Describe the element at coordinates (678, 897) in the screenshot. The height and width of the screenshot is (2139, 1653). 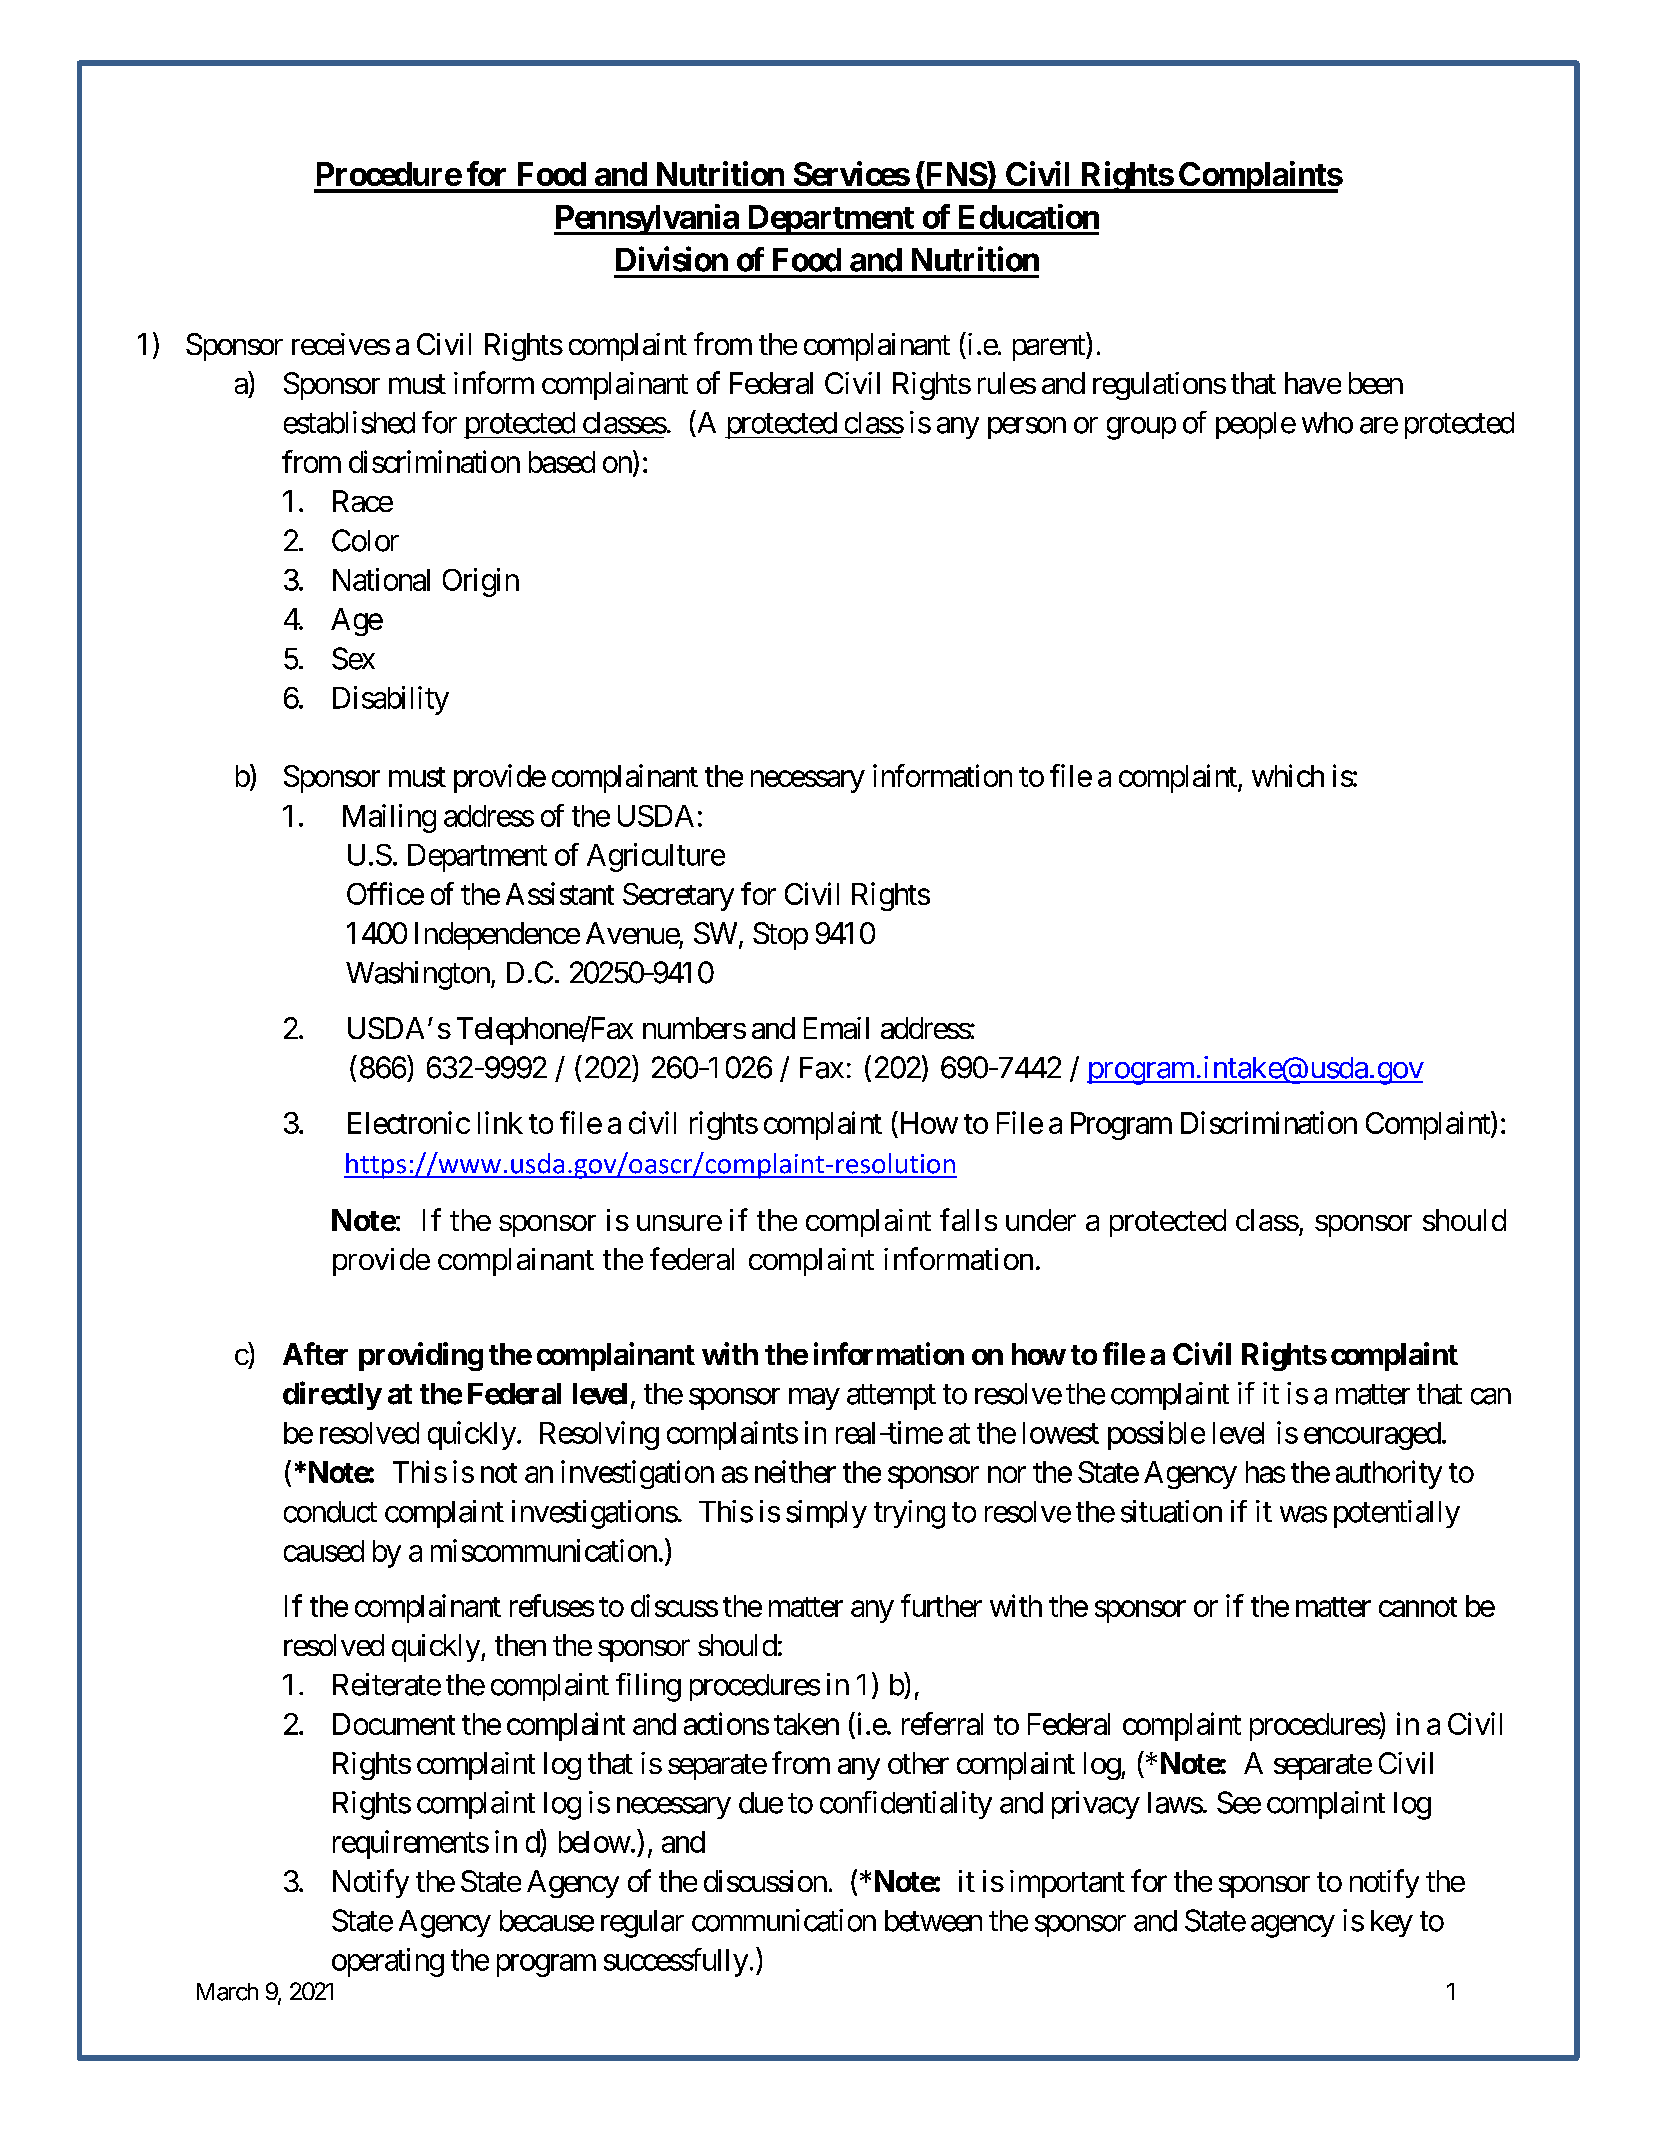
I see `Secretary` at that location.
